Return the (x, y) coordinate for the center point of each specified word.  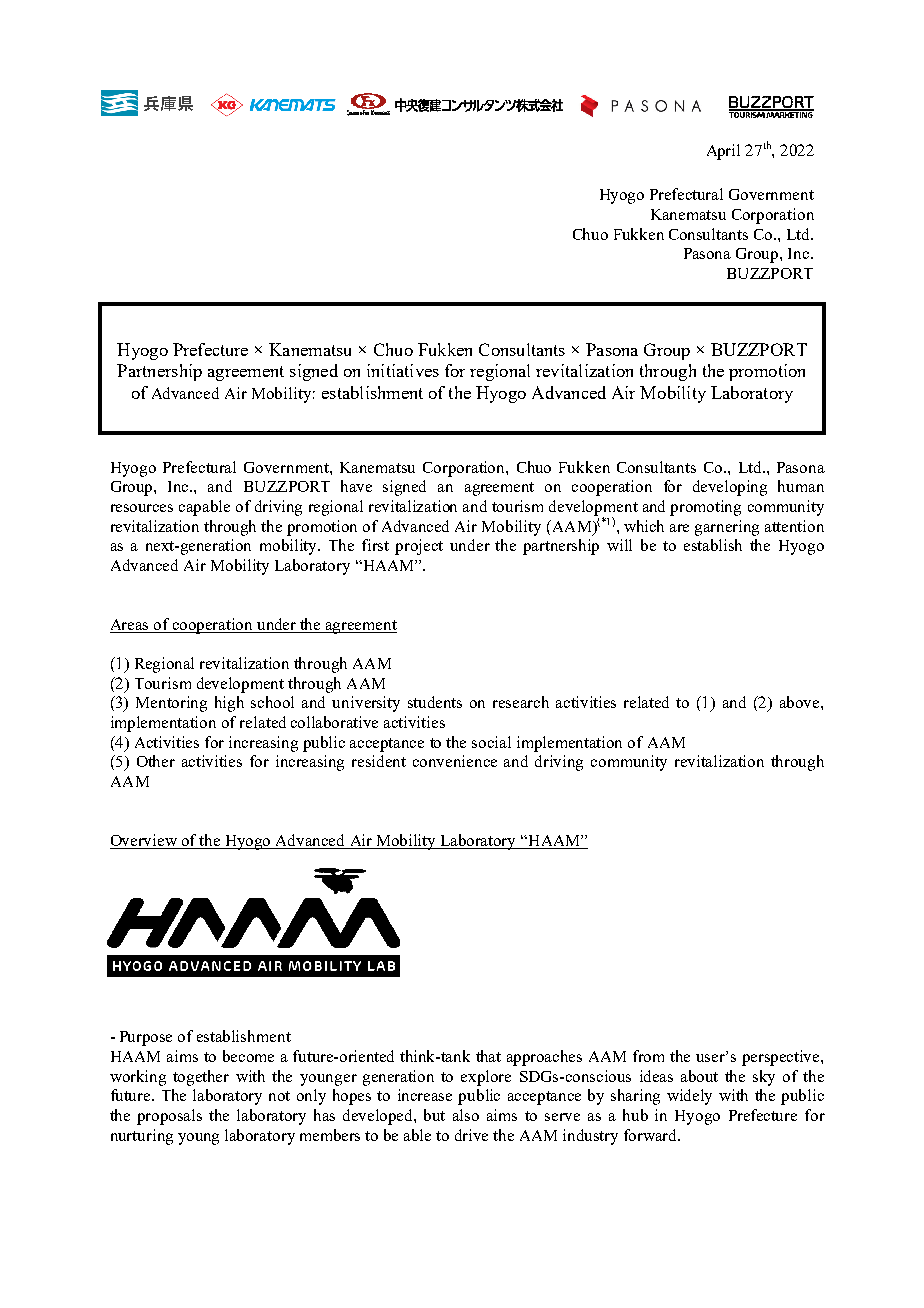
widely (689, 1097)
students (435, 702)
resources (142, 508)
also (466, 1115)
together (201, 1078)
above (801, 702)
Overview (145, 841)
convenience (455, 761)
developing (730, 488)
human (801, 486)
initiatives (403, 370)
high (229, 704)
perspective (782, 1058)
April (723, 152)
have (356, 486)
